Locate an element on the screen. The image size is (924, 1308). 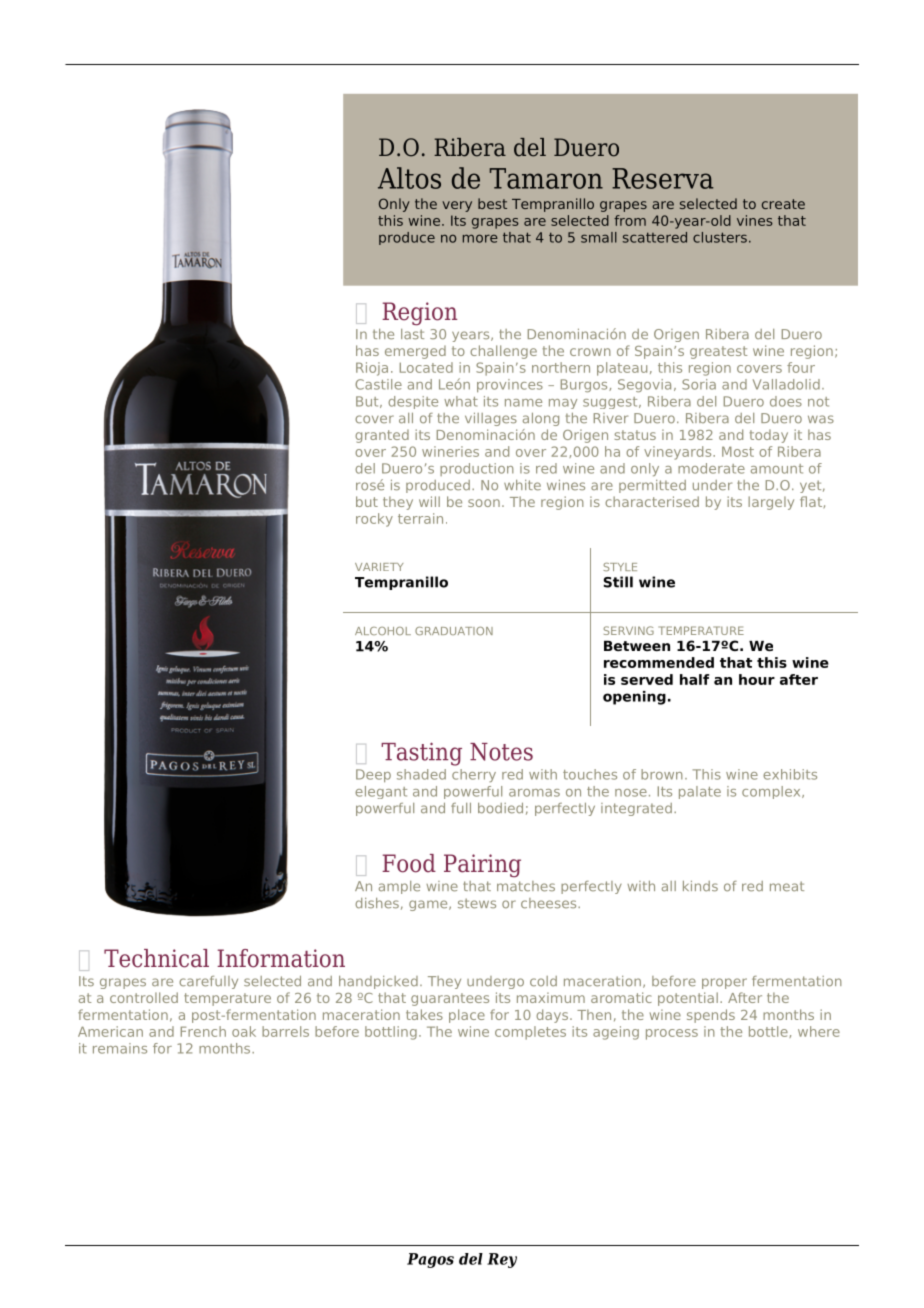
very is located at coordinates (457, 206).
